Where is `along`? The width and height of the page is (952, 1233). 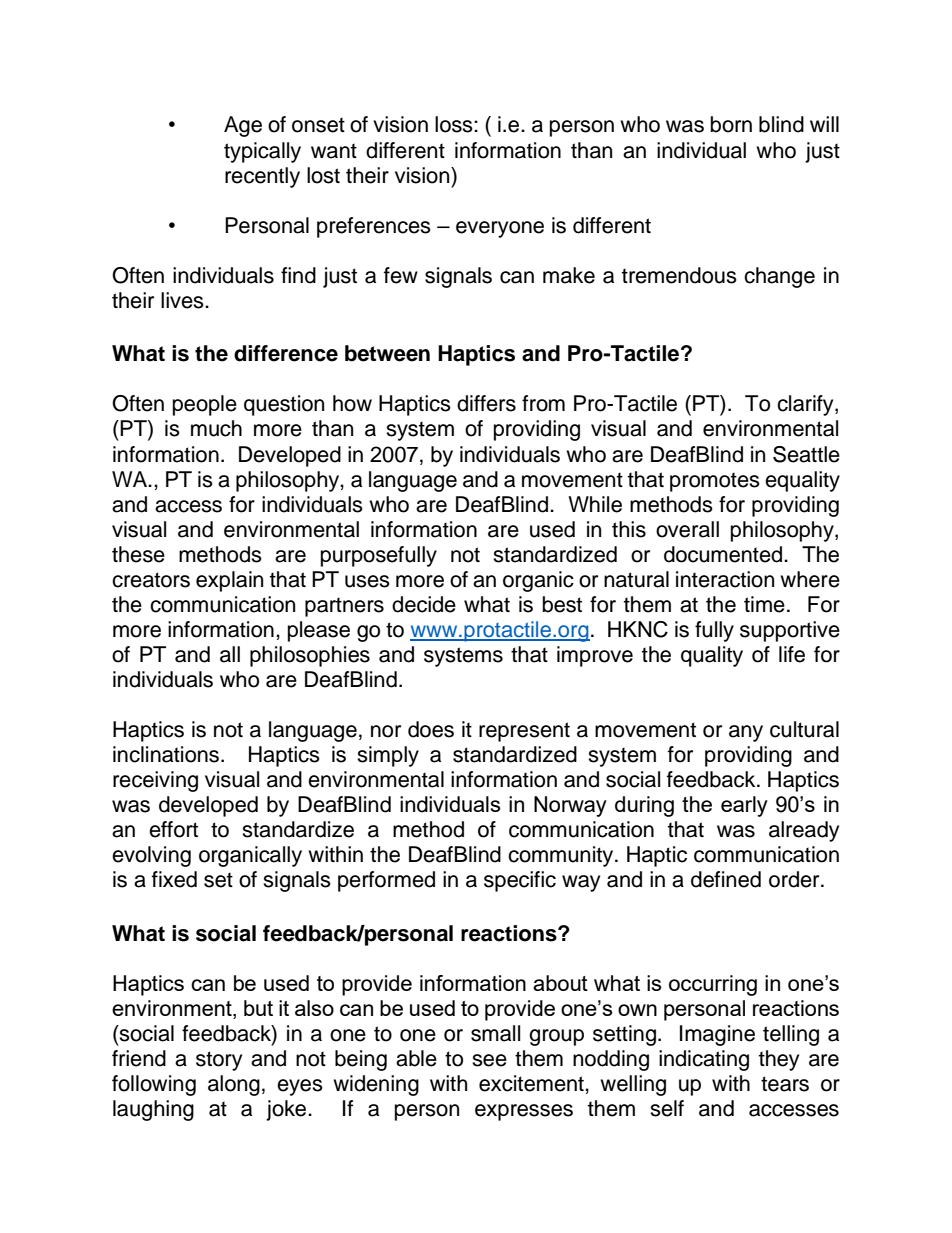
along is located at coordinates (234, 1085).
